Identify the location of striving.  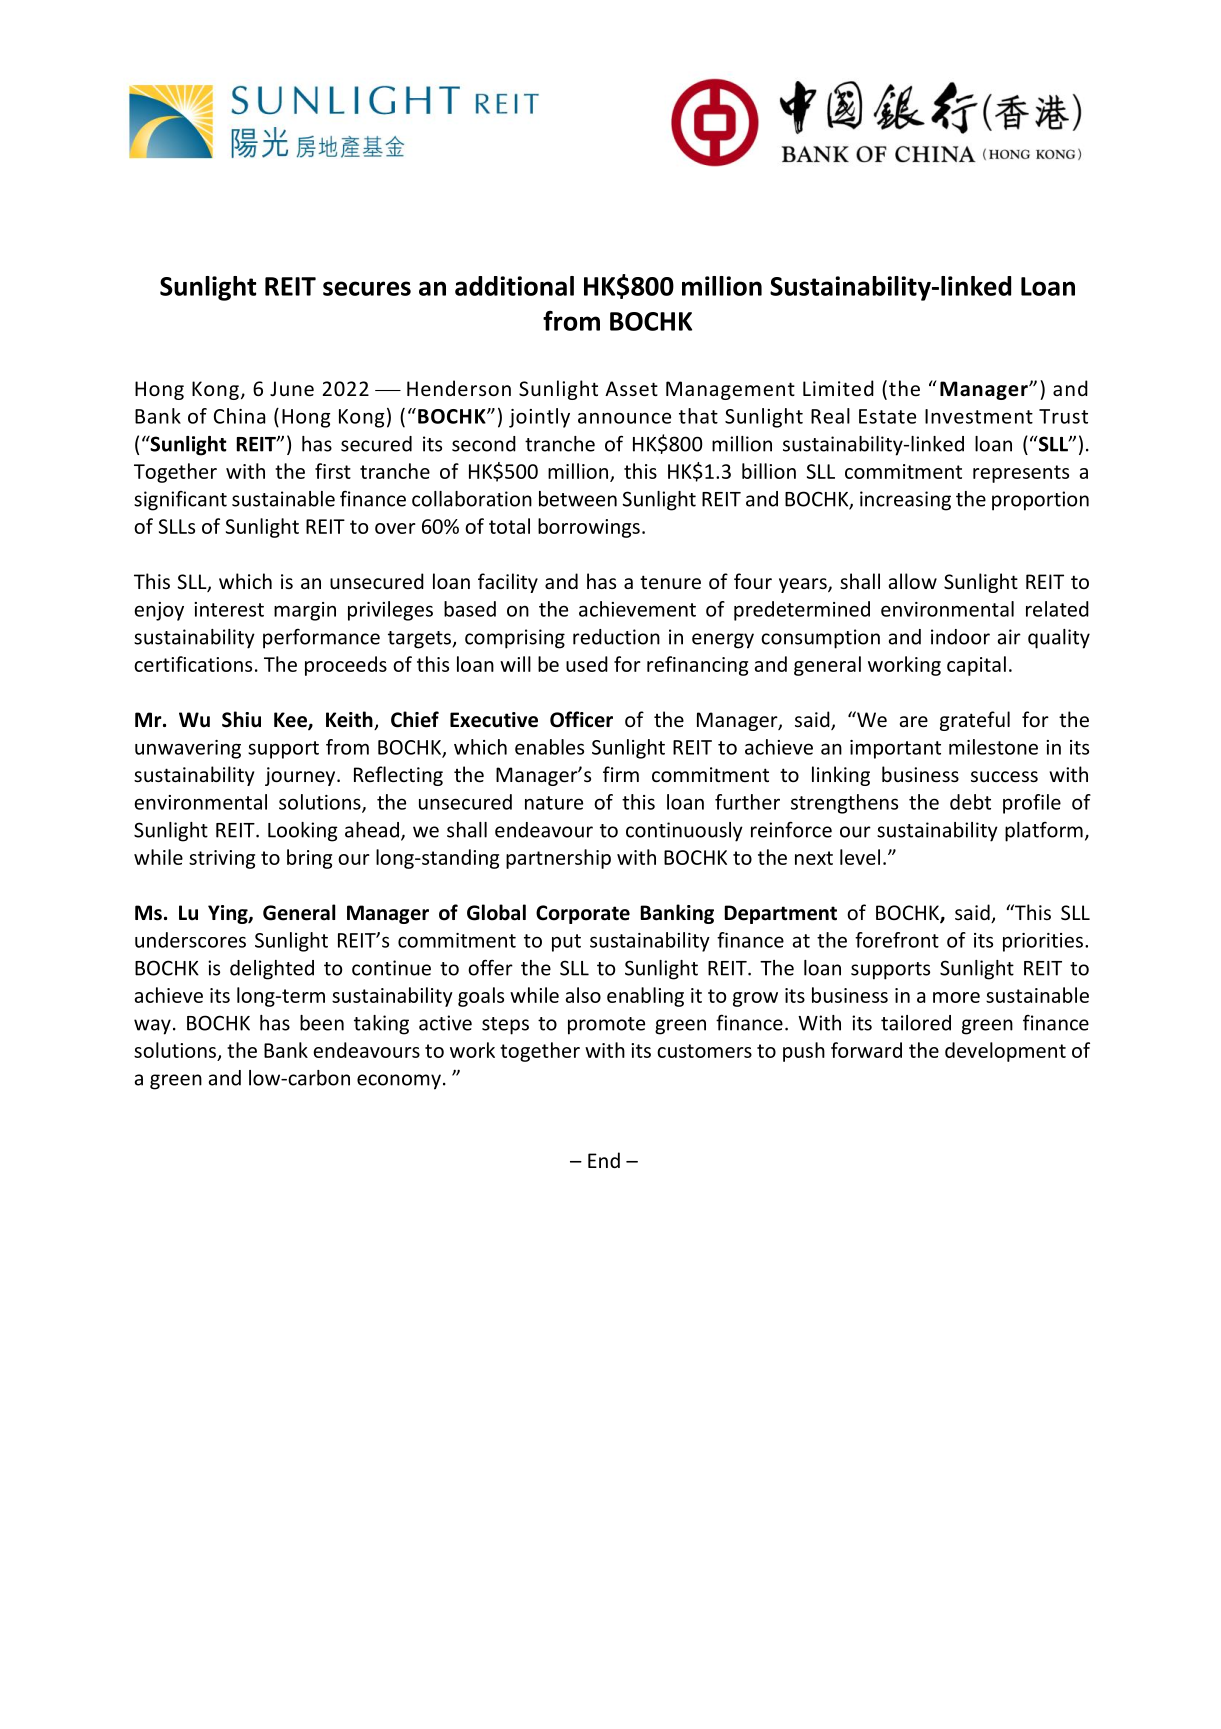
(222, 859).
